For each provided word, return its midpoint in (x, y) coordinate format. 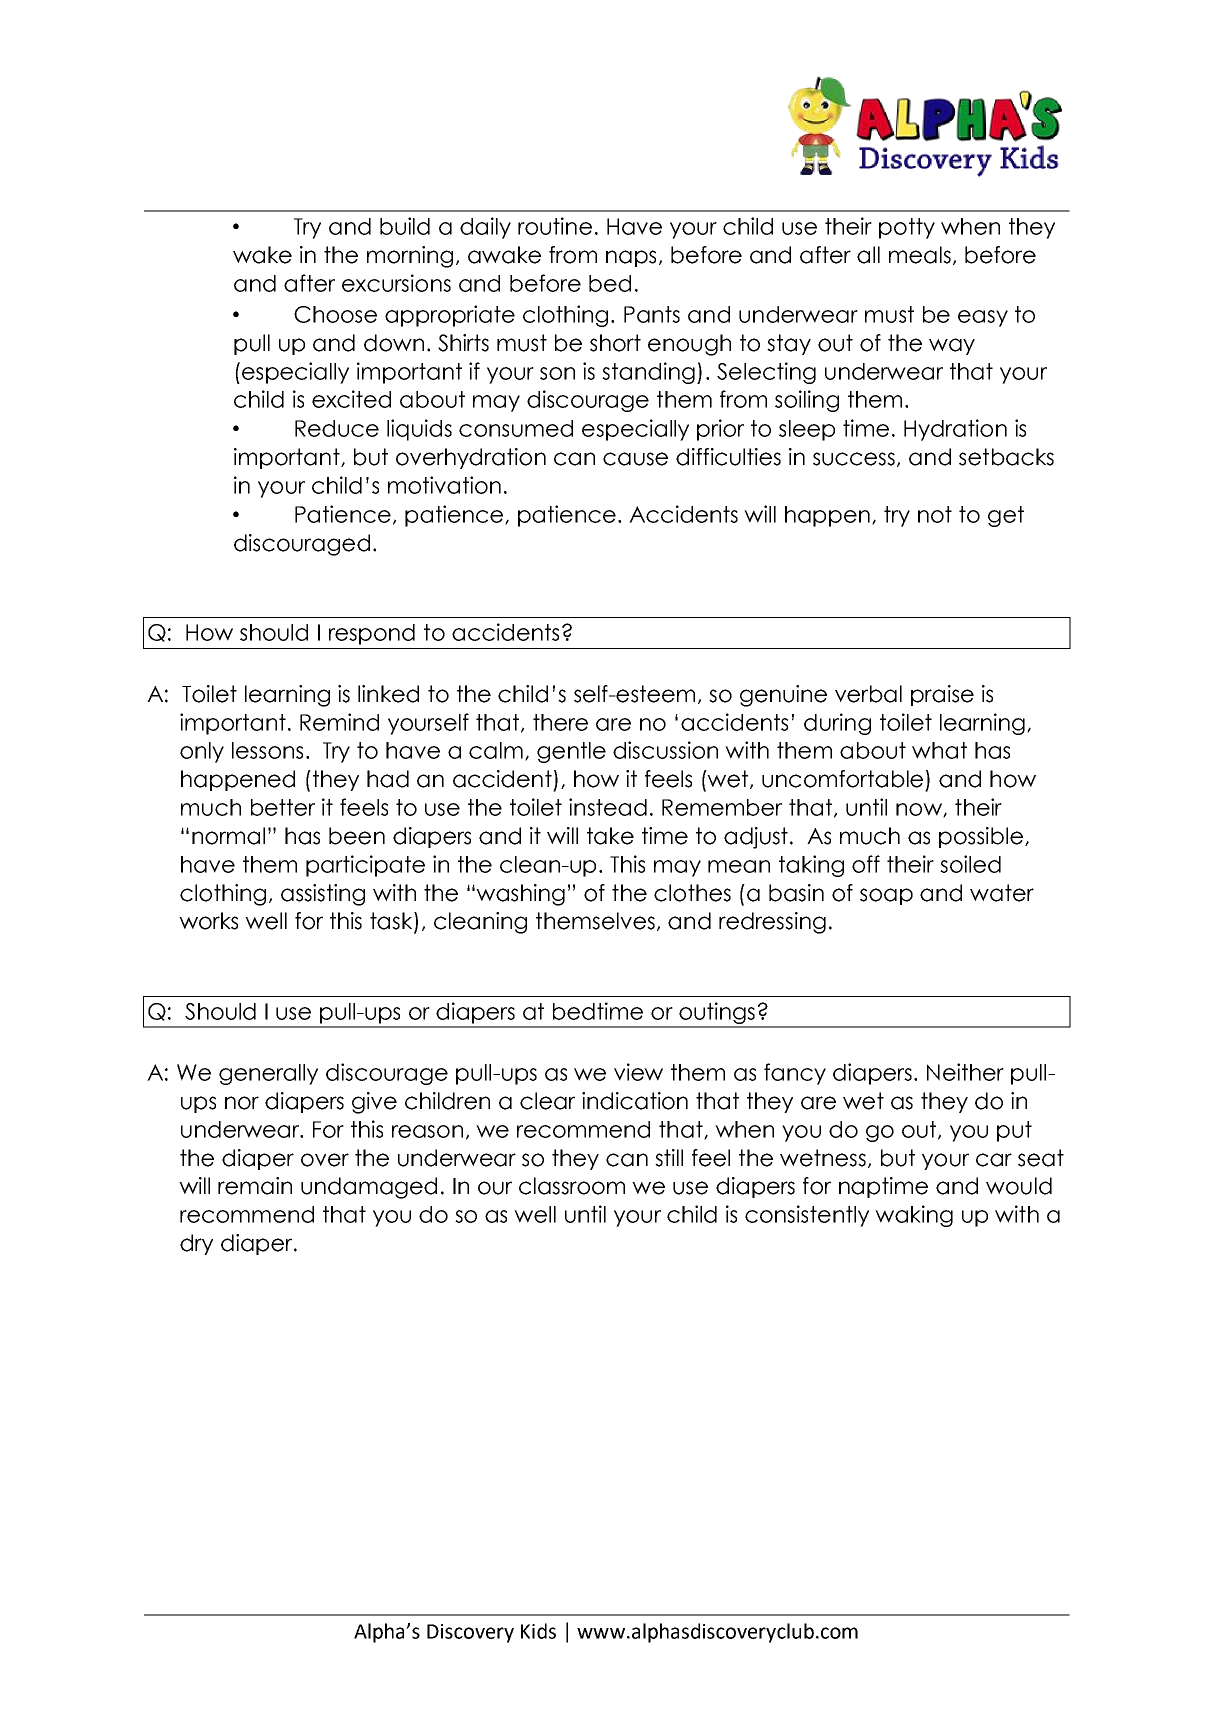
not (935, 514)
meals (920, 255)
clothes (692, 893)
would (1019, 1186)
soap (886, 896)
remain (255, 1186)
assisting (323, 895)
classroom (572, 1186)
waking (914, 1216)
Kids (538, 1631)
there (560, 722)
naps (631, 258)
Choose (335, 314)
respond (372, 634)
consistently (807, 1216)
